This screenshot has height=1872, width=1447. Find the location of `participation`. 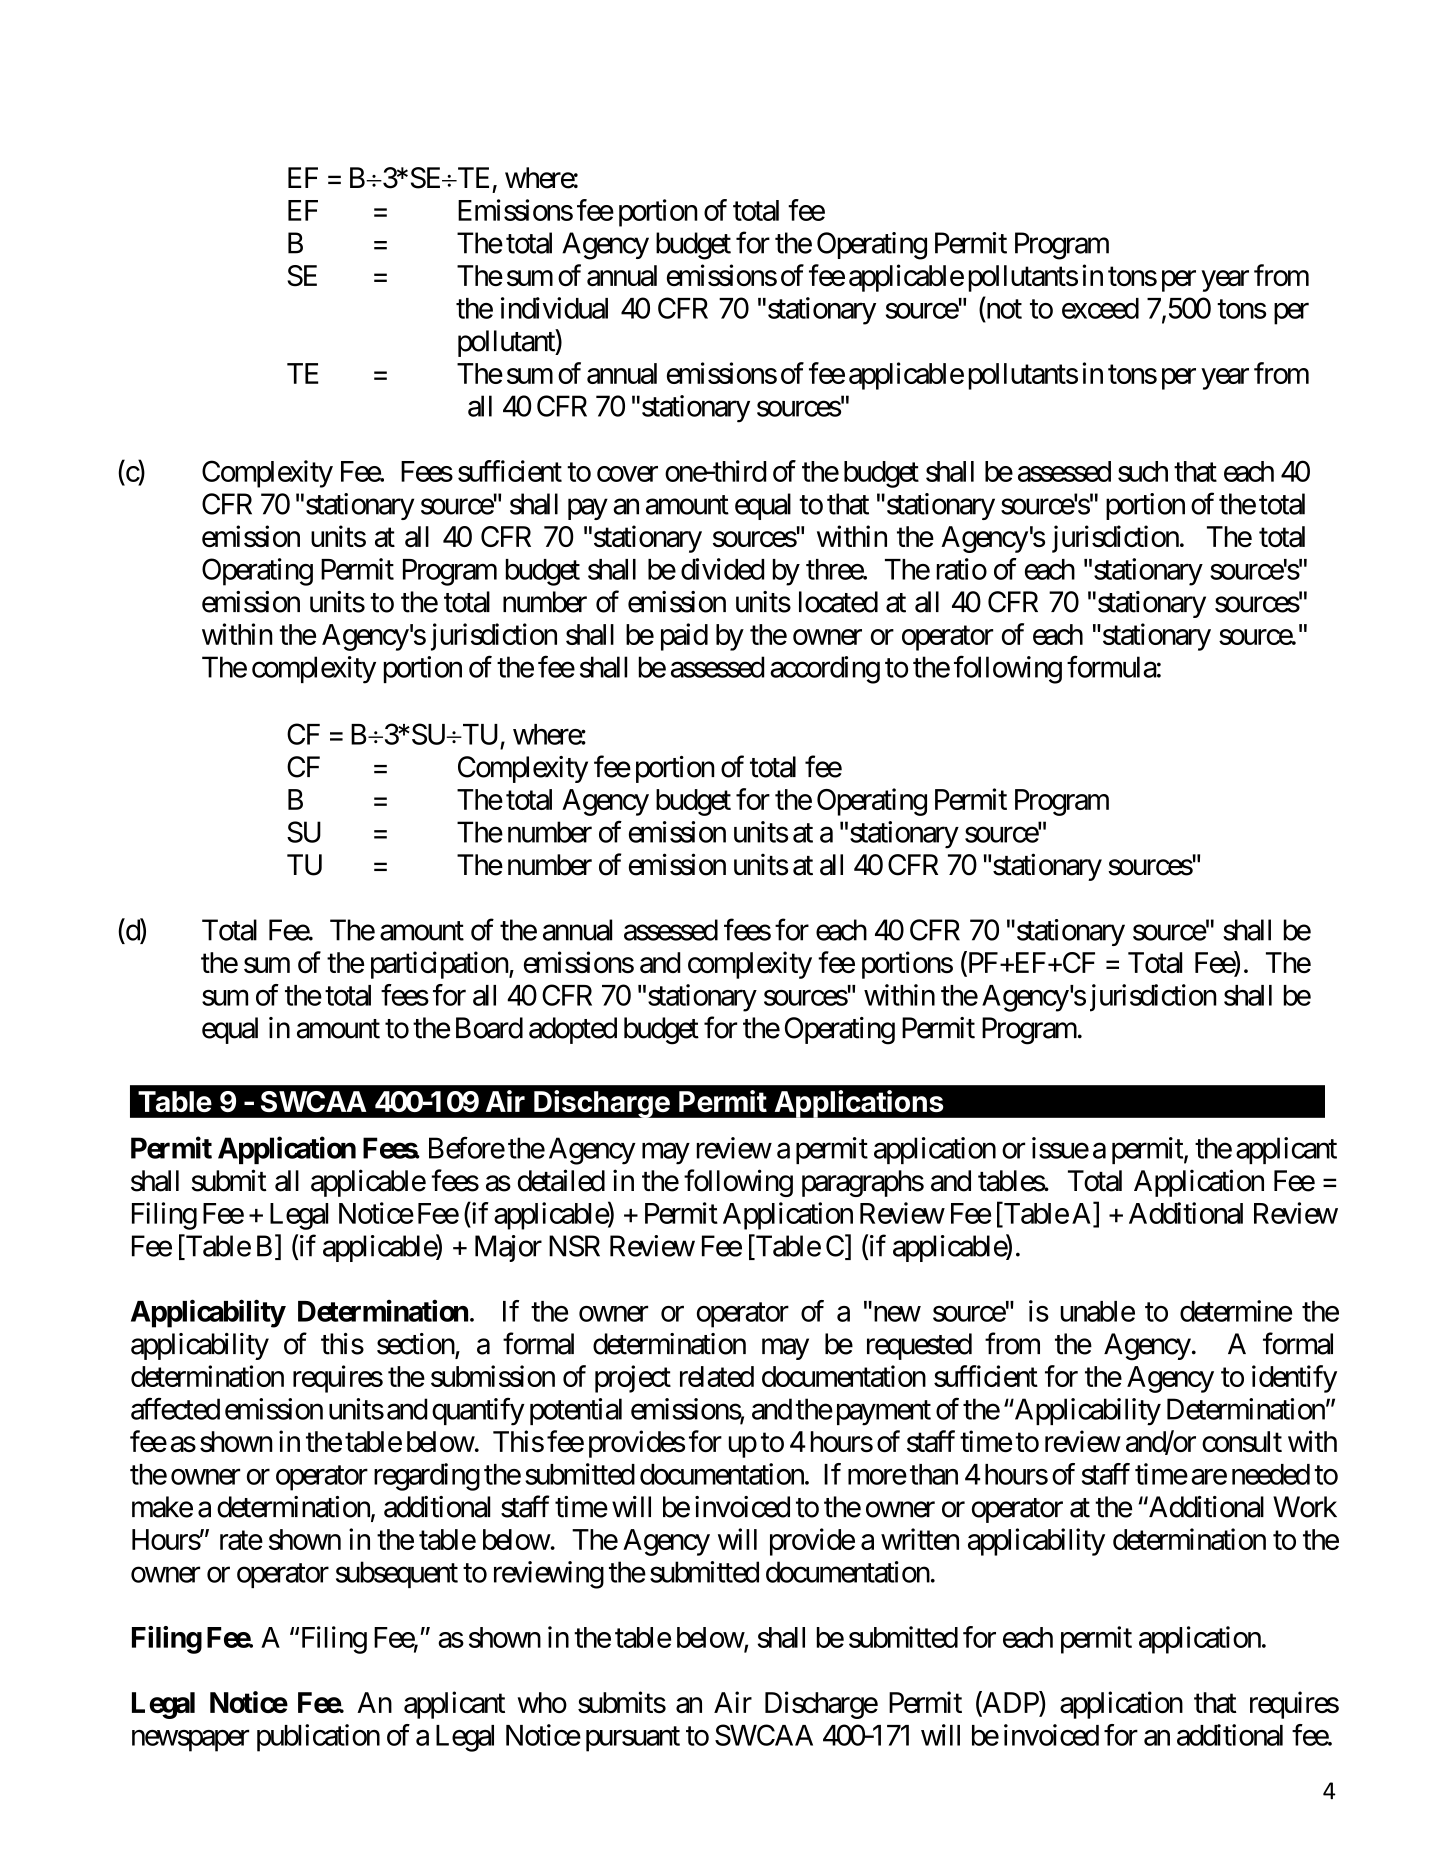

participation is located at coordinates (440, 965).
